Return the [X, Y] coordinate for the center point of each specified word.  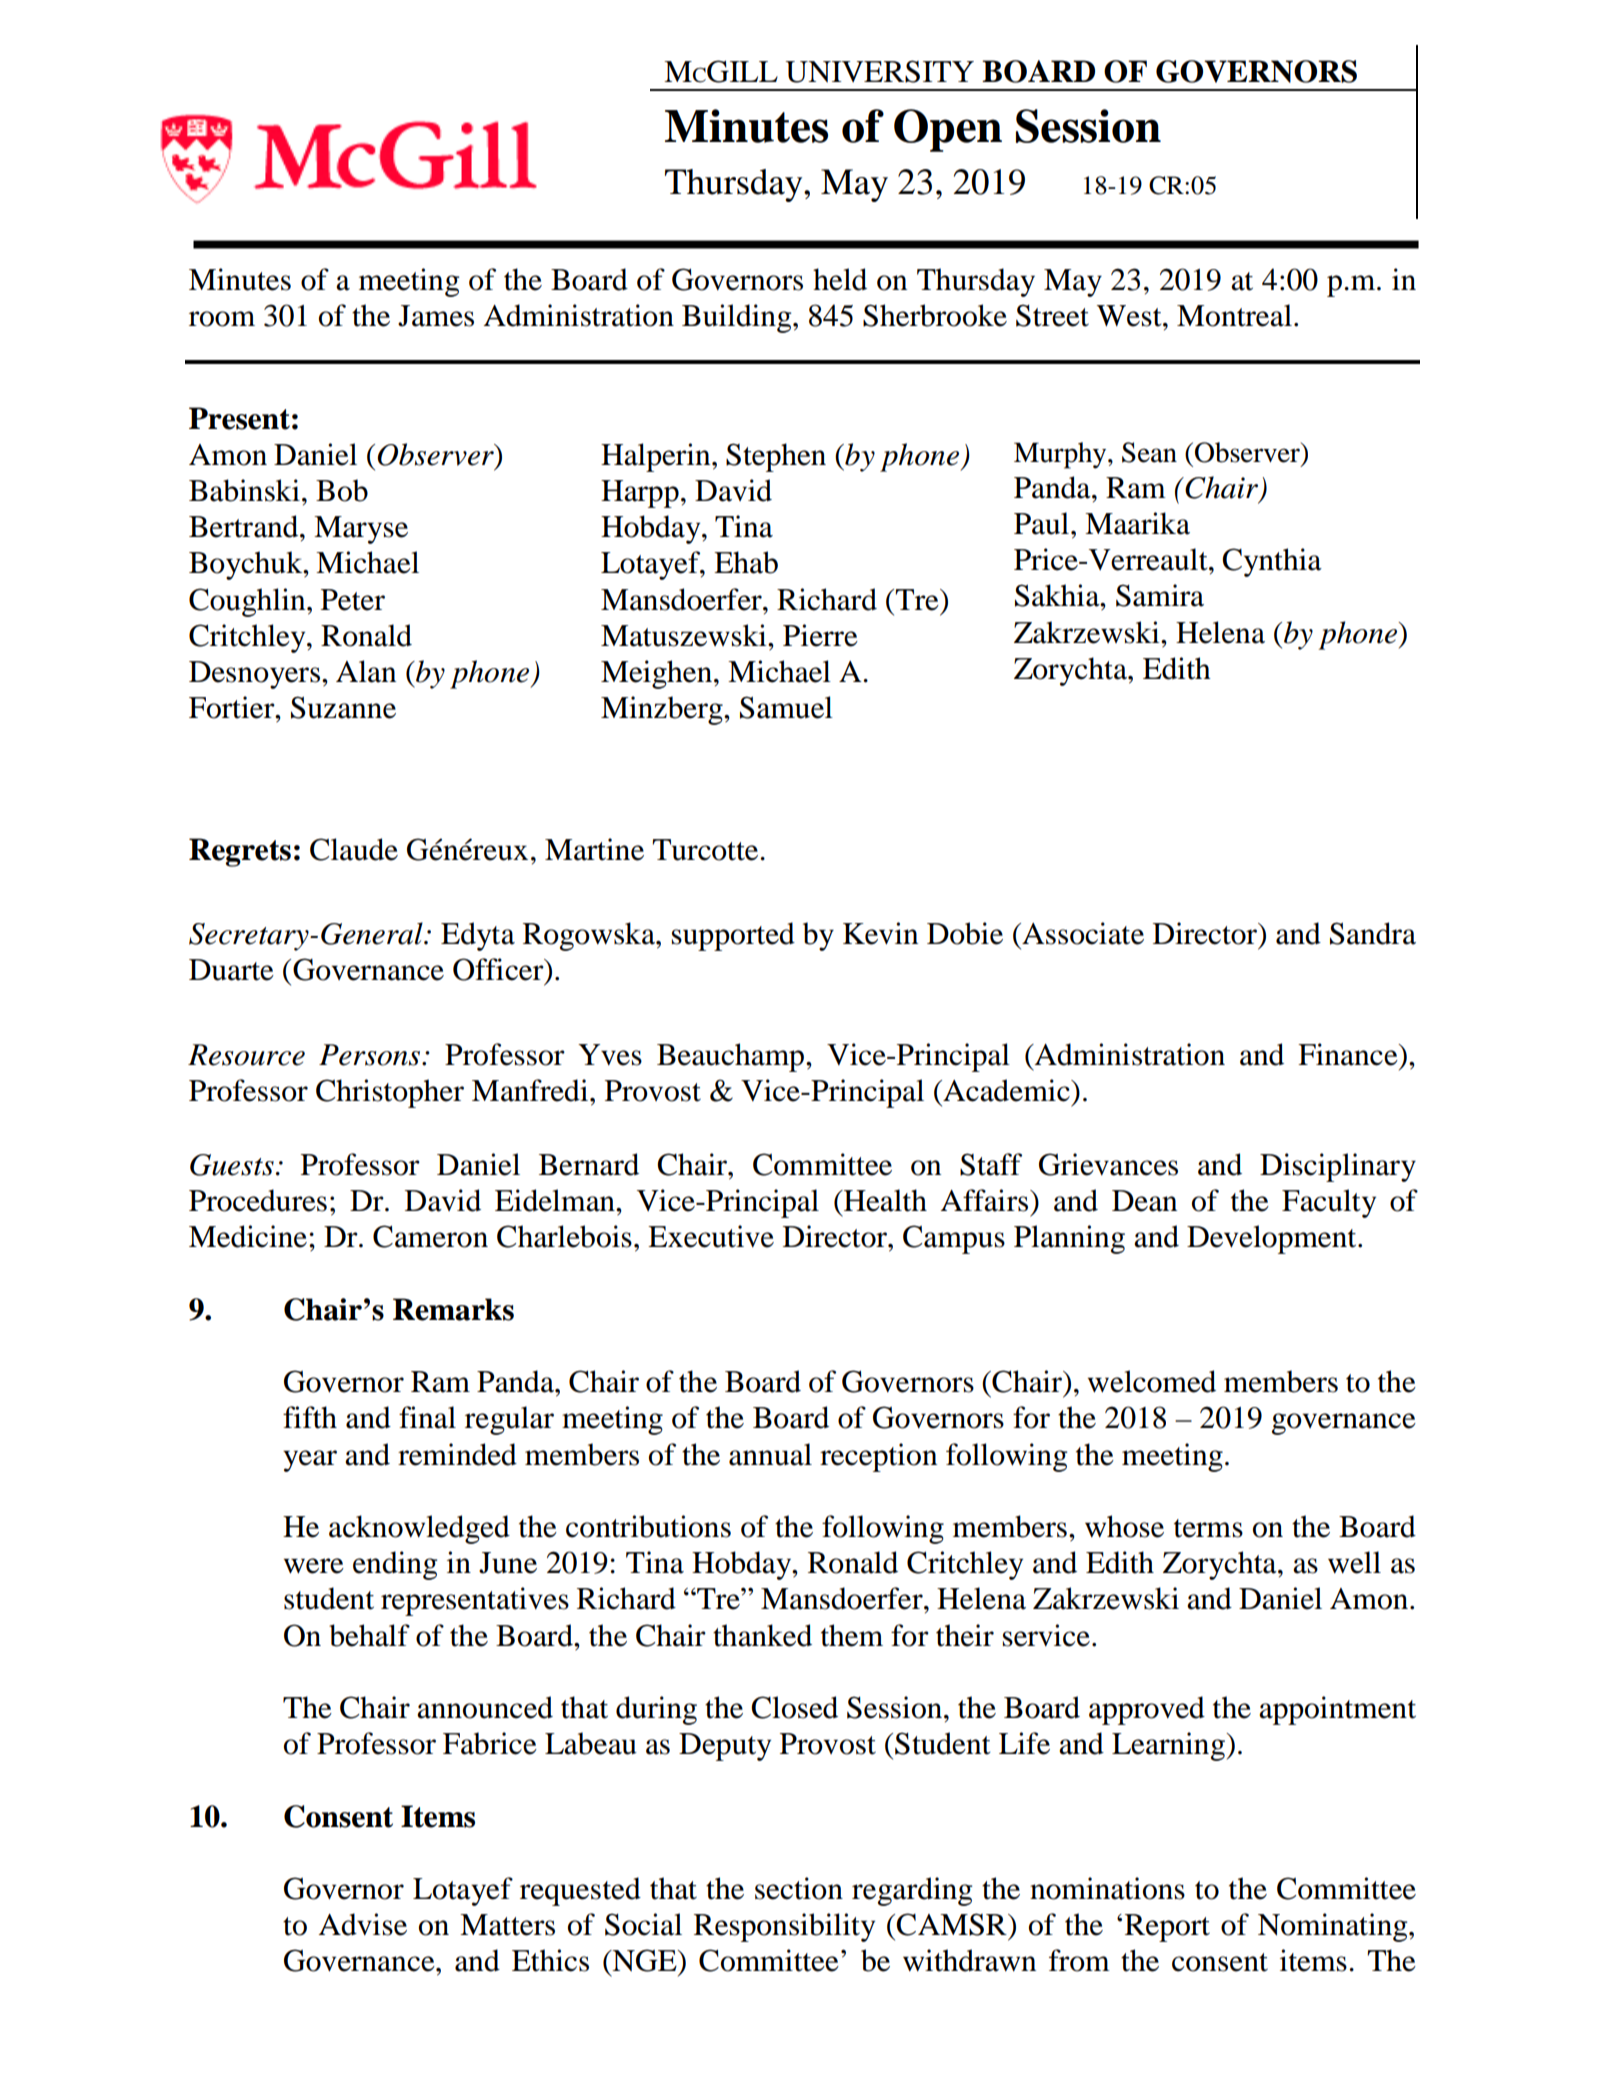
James [436, 316]
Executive [711, 1236]
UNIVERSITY [879, 71]
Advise [363, 1924]
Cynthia [1272, 562]
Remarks [453, 1309]
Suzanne [343, 707]
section [799, 1888]
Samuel [786, 707]
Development [1273, 1239]
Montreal [1234, 315]
